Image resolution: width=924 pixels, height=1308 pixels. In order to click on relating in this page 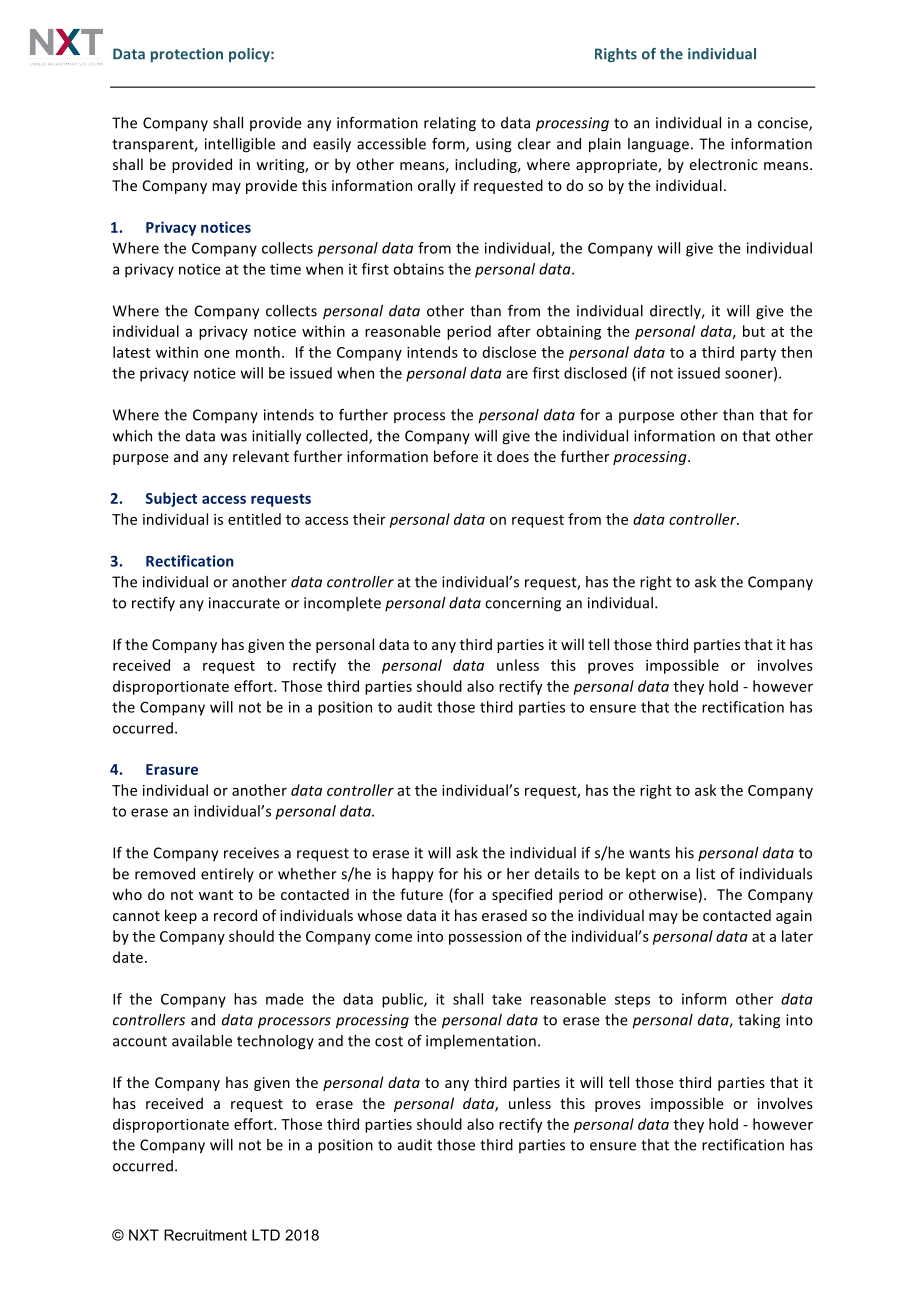, I will do `click(450, 124)`.
